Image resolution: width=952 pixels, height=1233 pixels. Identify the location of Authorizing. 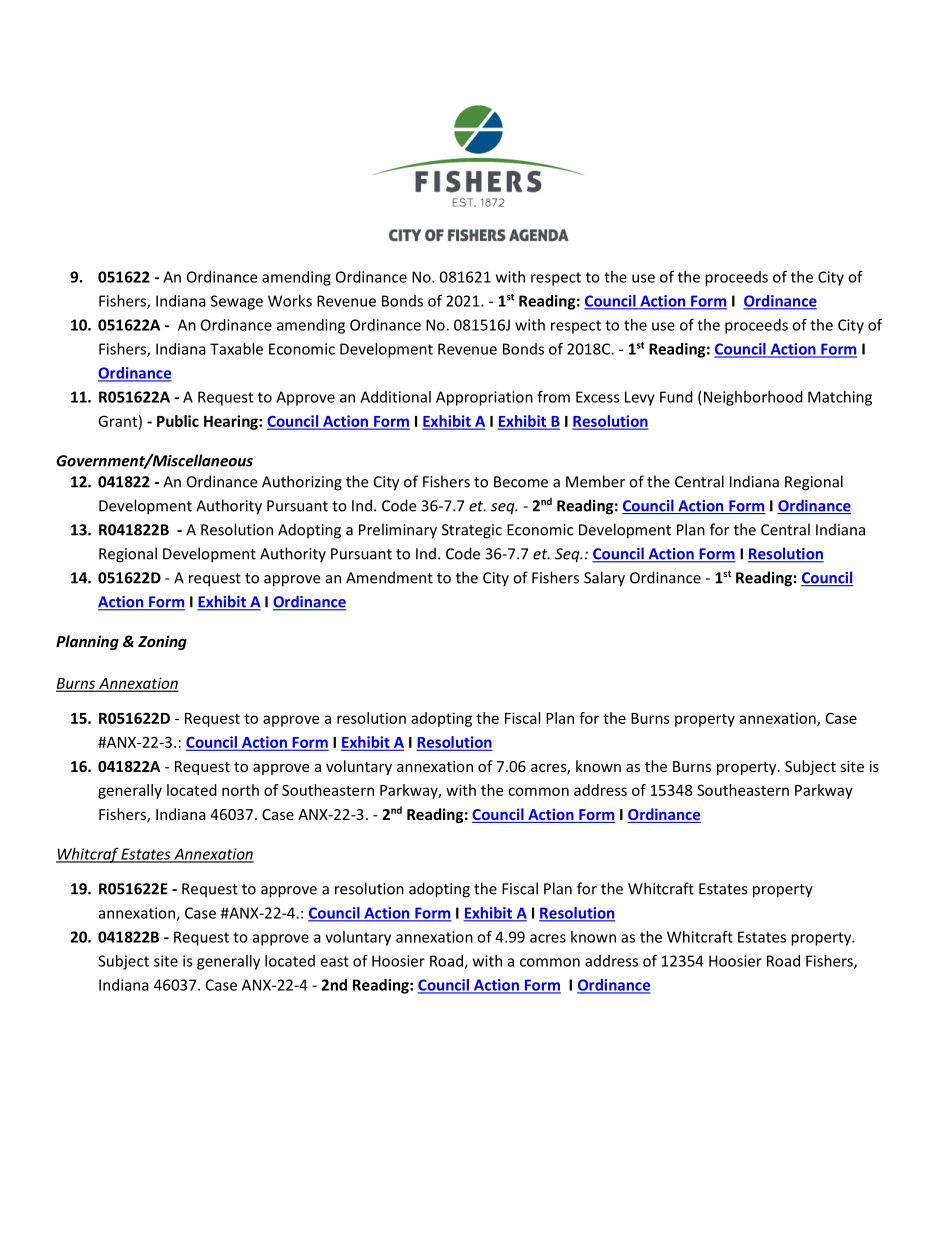
(302, 483).
